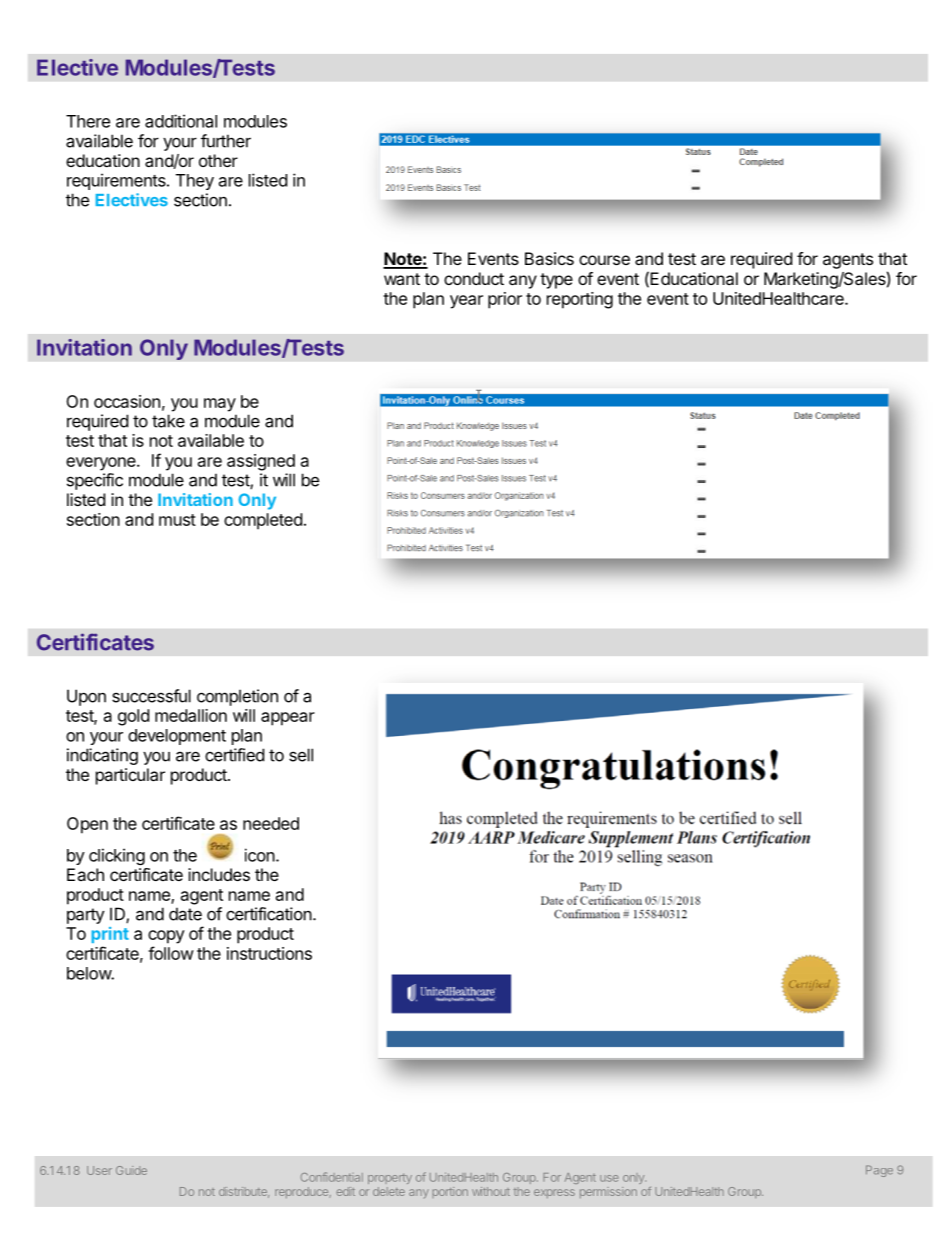 The image size is (952, 1233). What do you see at coordinates (301, 755) in the image?
I see `sell` at bounding box center [301, 755].
